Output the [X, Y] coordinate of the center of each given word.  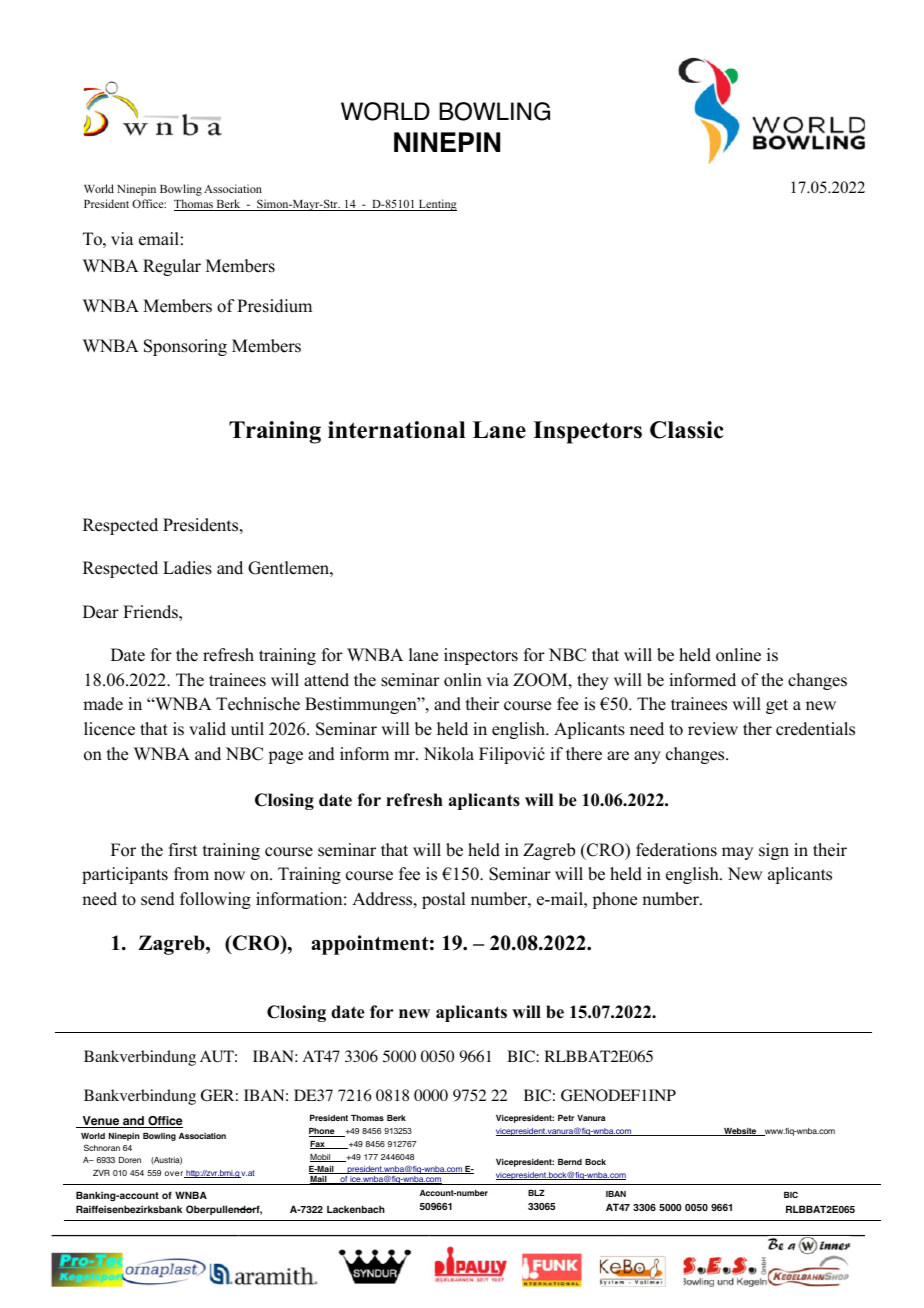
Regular [172, 267]
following [215, 900]
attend [326, 680]
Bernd [570, 1162]
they [593, 681]
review [713, 729]
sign [774, 851]
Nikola [449, 754]
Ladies [187, 568]
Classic [687, 430]
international [397, 430]
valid [207, 729]
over [174, 1174]
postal [443, 900]
